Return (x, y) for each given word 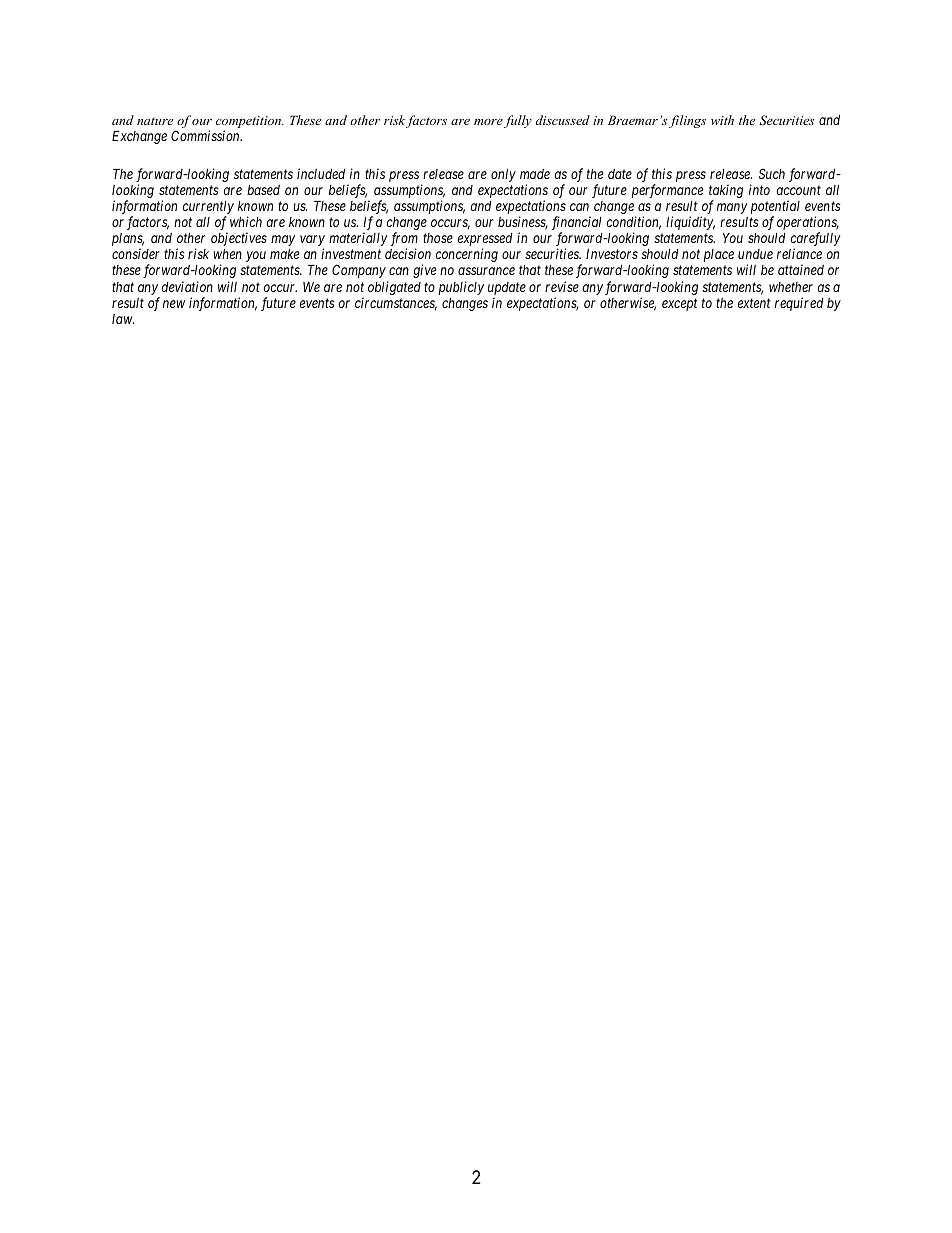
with (722, 120)
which (246, 221)
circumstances (396, 304)
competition (250, 123)
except (680, 304)
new (174, 304)
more (488, 122)
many (732, 208)
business (523, 223)
